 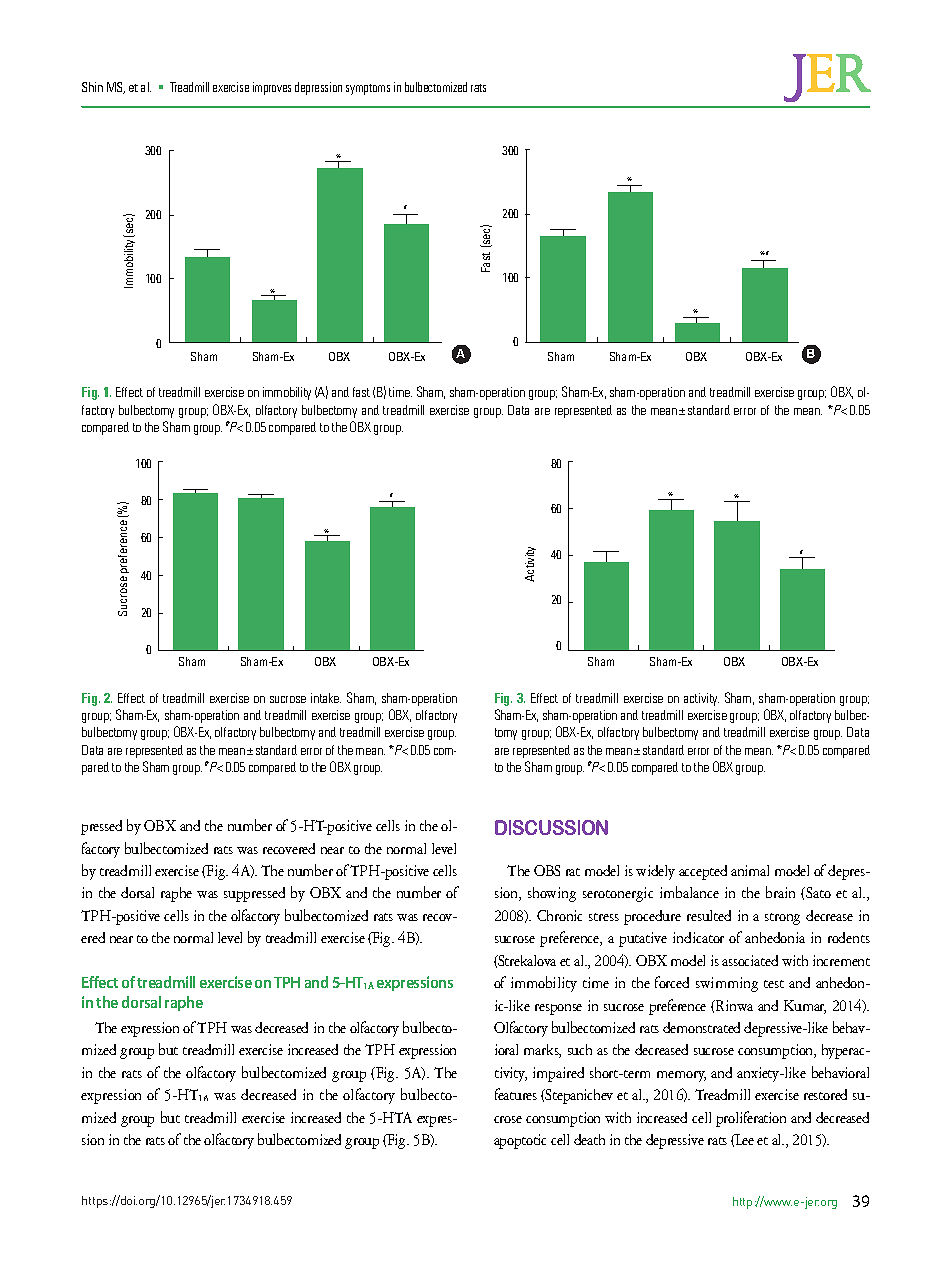 I want to click on animal, so click(x=750, y=870).
